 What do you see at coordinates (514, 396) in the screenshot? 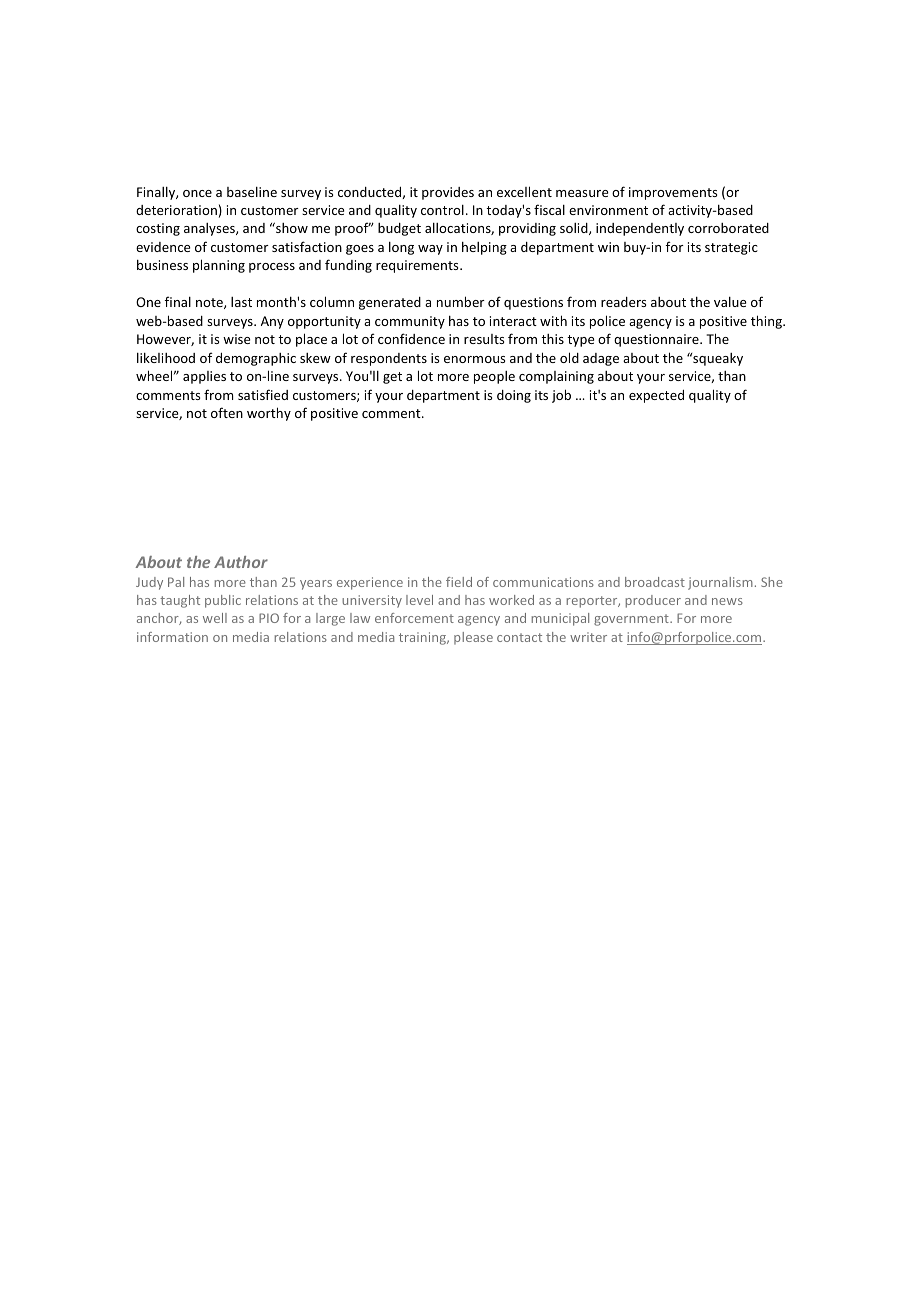
I see `doing` at bounding box center [514, 396].
